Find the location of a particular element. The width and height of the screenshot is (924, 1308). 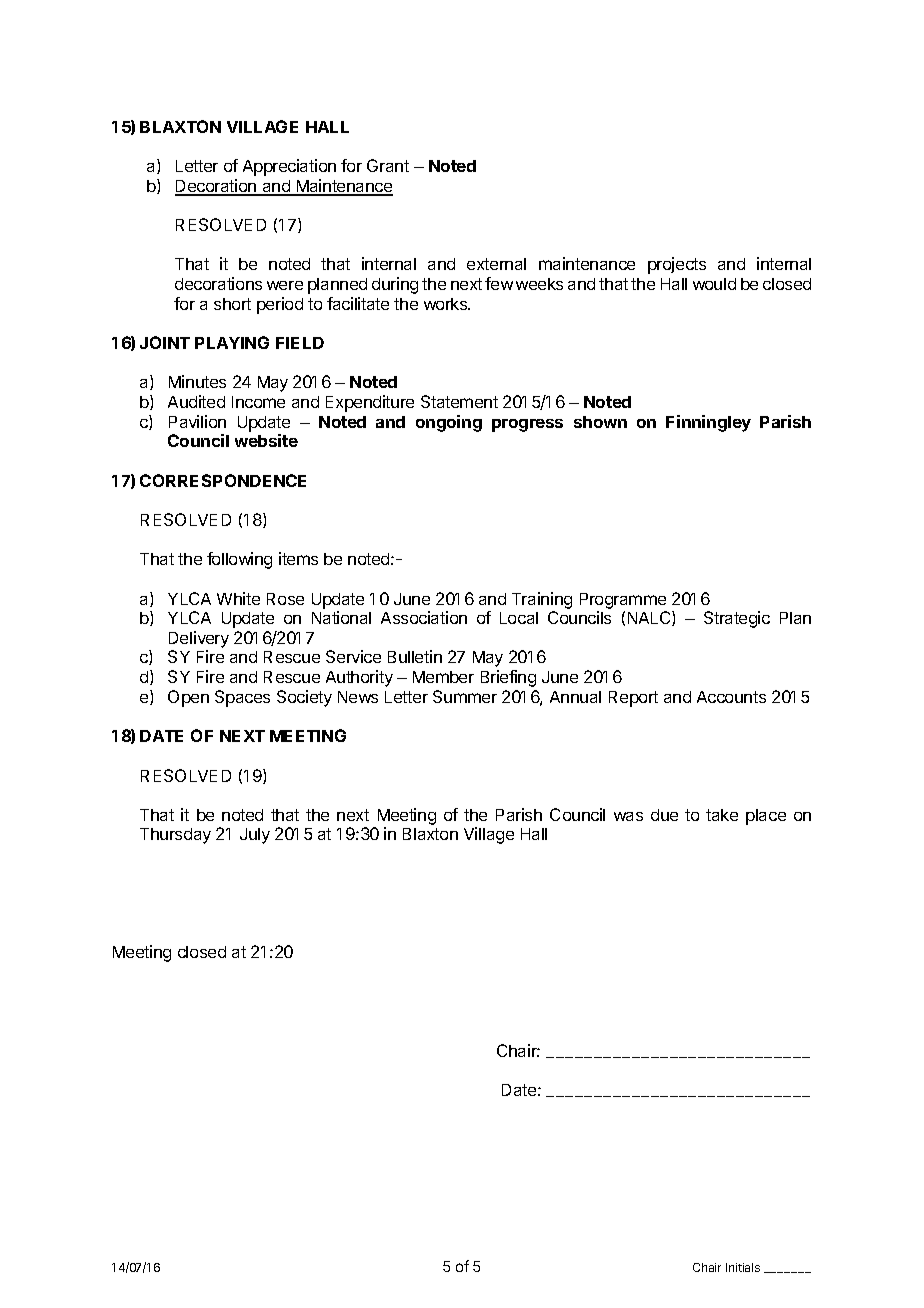

Accounts is located at coordinates (731, 697).
